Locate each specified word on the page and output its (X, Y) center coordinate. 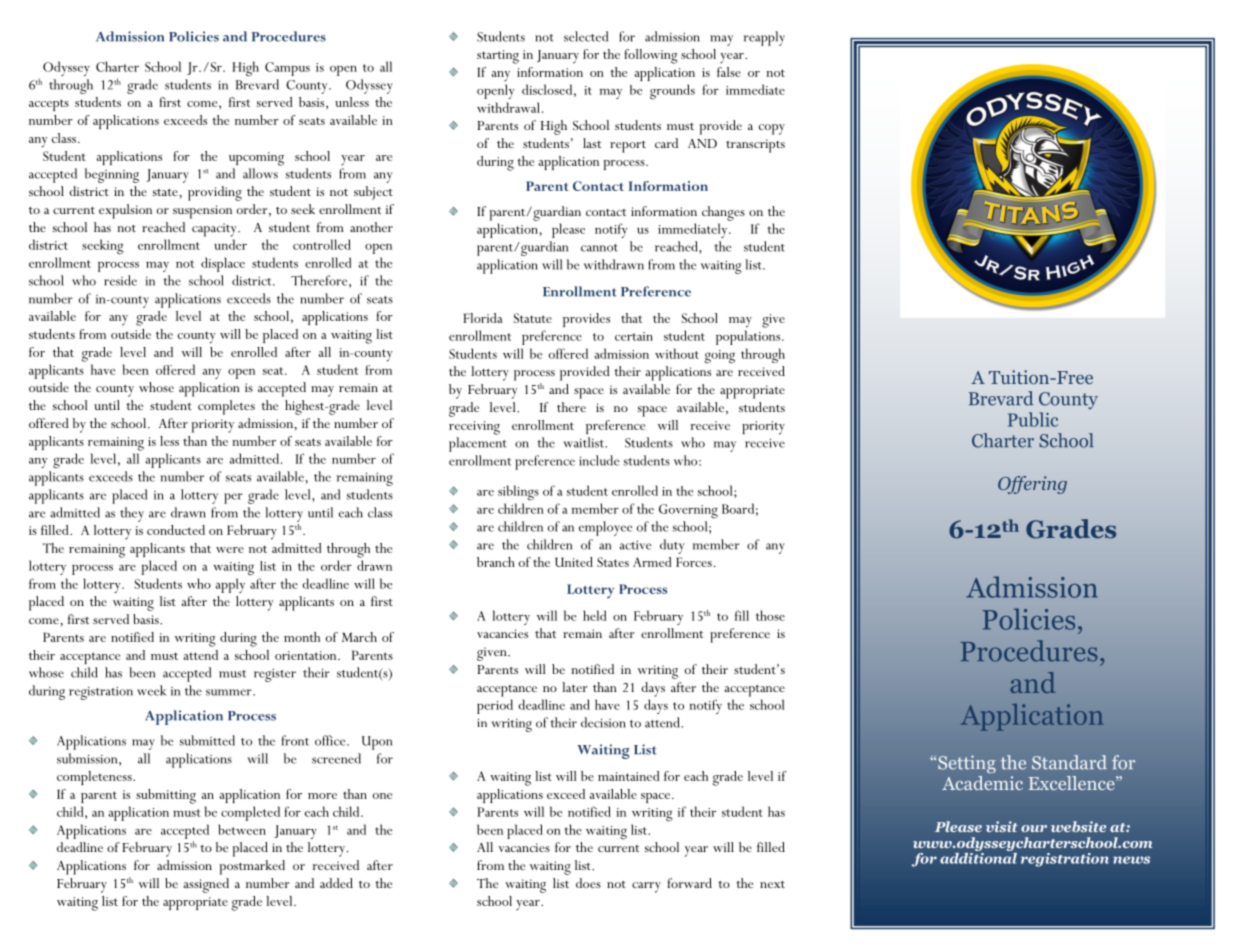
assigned (206, 885)
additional (978, 857)
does (588, 883)
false (729, 72)
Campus (287, 69)
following (651, 56)
